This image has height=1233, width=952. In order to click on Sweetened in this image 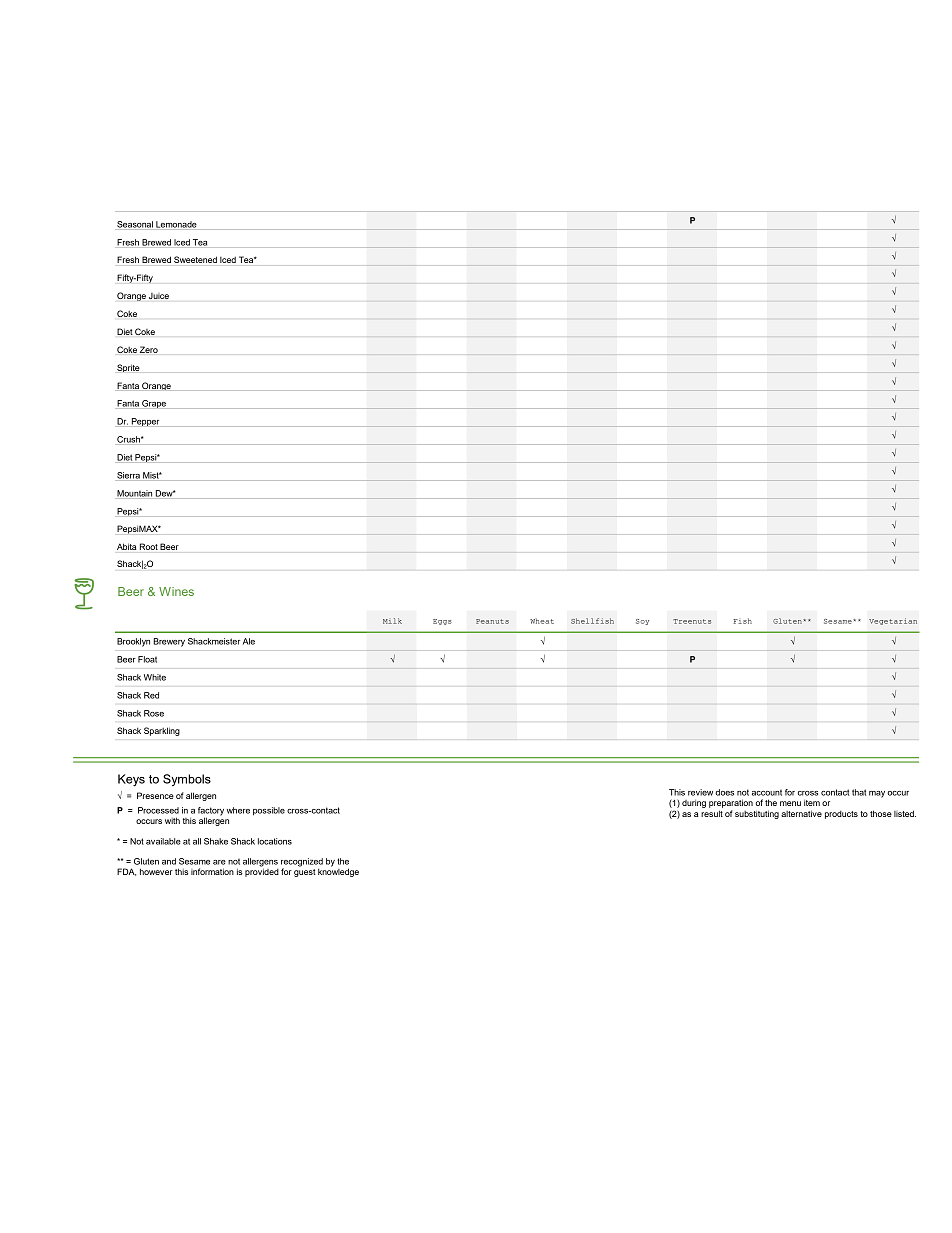, I will do `click(195, 259)`.
